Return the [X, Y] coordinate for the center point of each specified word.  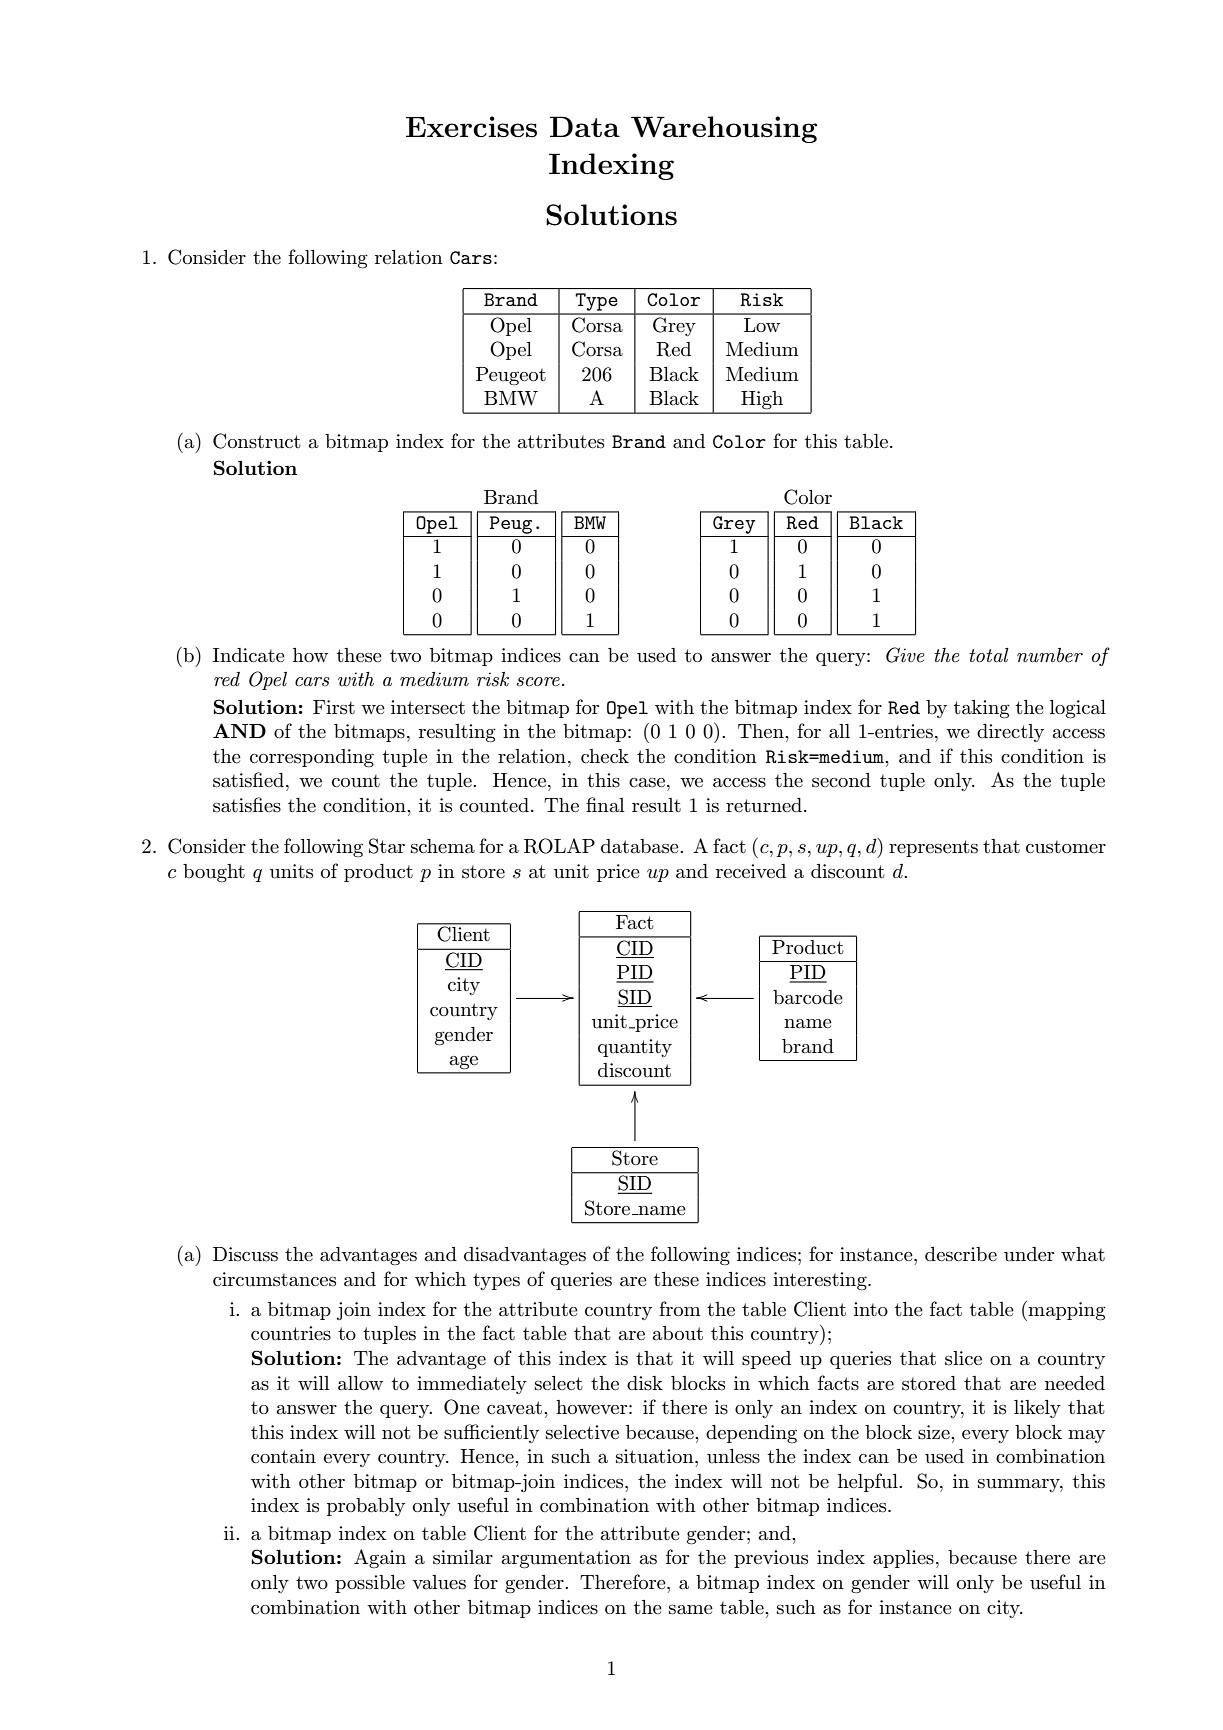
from [680, 1308]
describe [961, 1254]
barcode [808, 997]
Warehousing [724, 129]
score [538, 682]
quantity [635, 1048]
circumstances [274, 1279]
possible [370, 1584]
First [334, 707]
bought [214, 873]
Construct [257, 441]
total [989, 655]
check [605, 756]
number [1050, 655]
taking [982, 709]
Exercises [471, 127]
